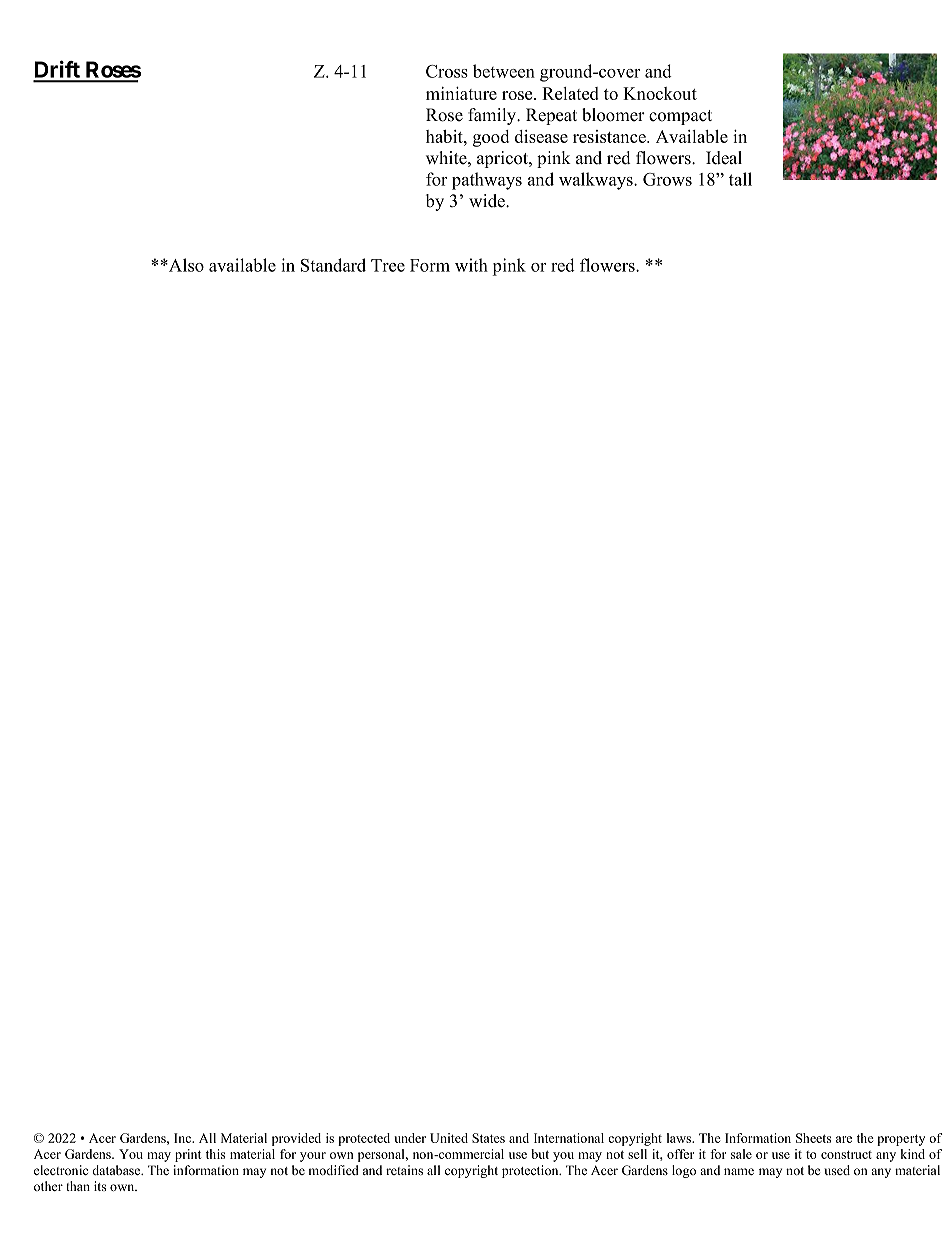 This page has height=1233, width=952. Describe the element at coordinates (185, 265) in the page. I see `Also` at that location.
